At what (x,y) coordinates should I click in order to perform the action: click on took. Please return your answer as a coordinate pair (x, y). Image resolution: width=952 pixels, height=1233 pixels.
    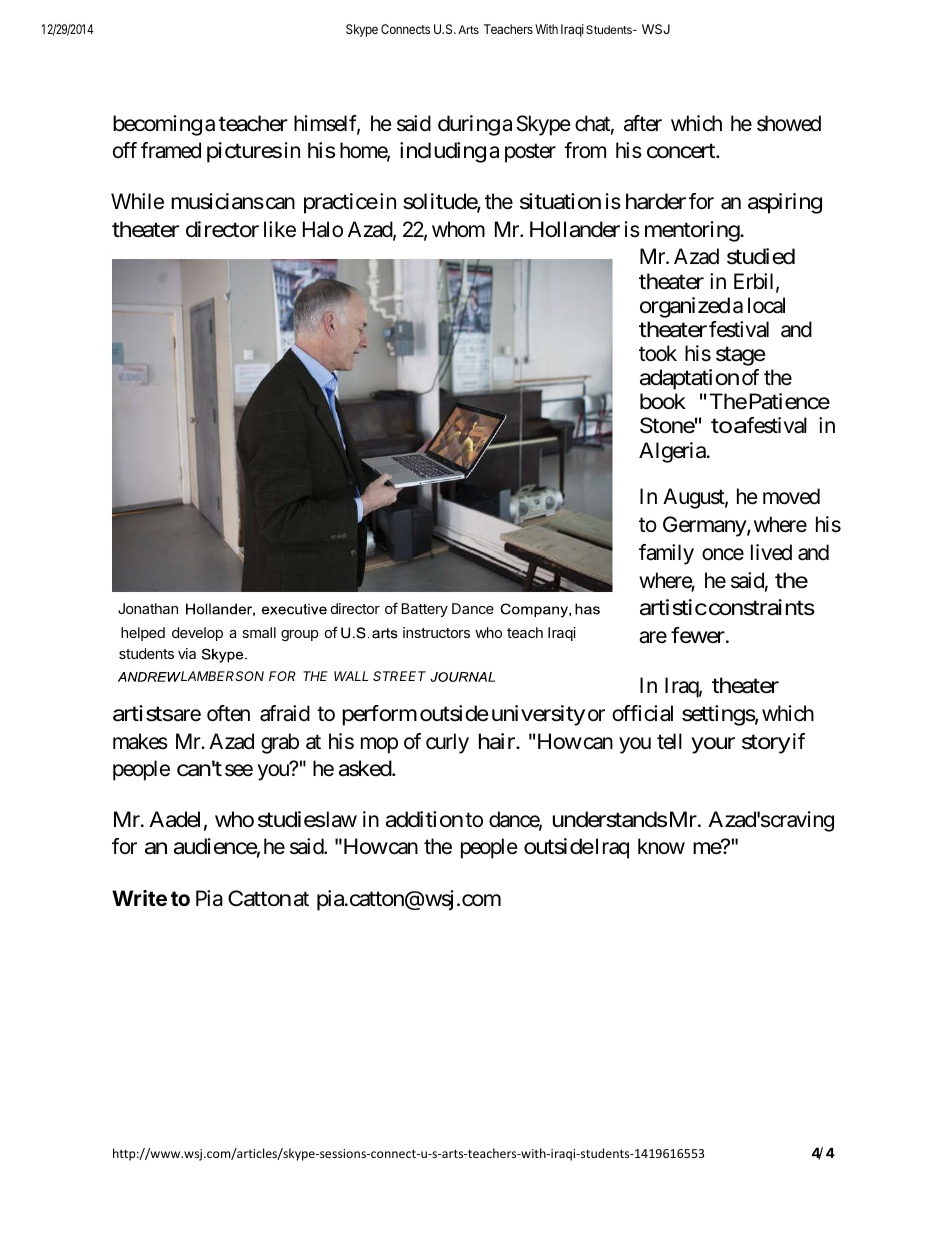
    Looking at the image, I should click on (658, 353).
